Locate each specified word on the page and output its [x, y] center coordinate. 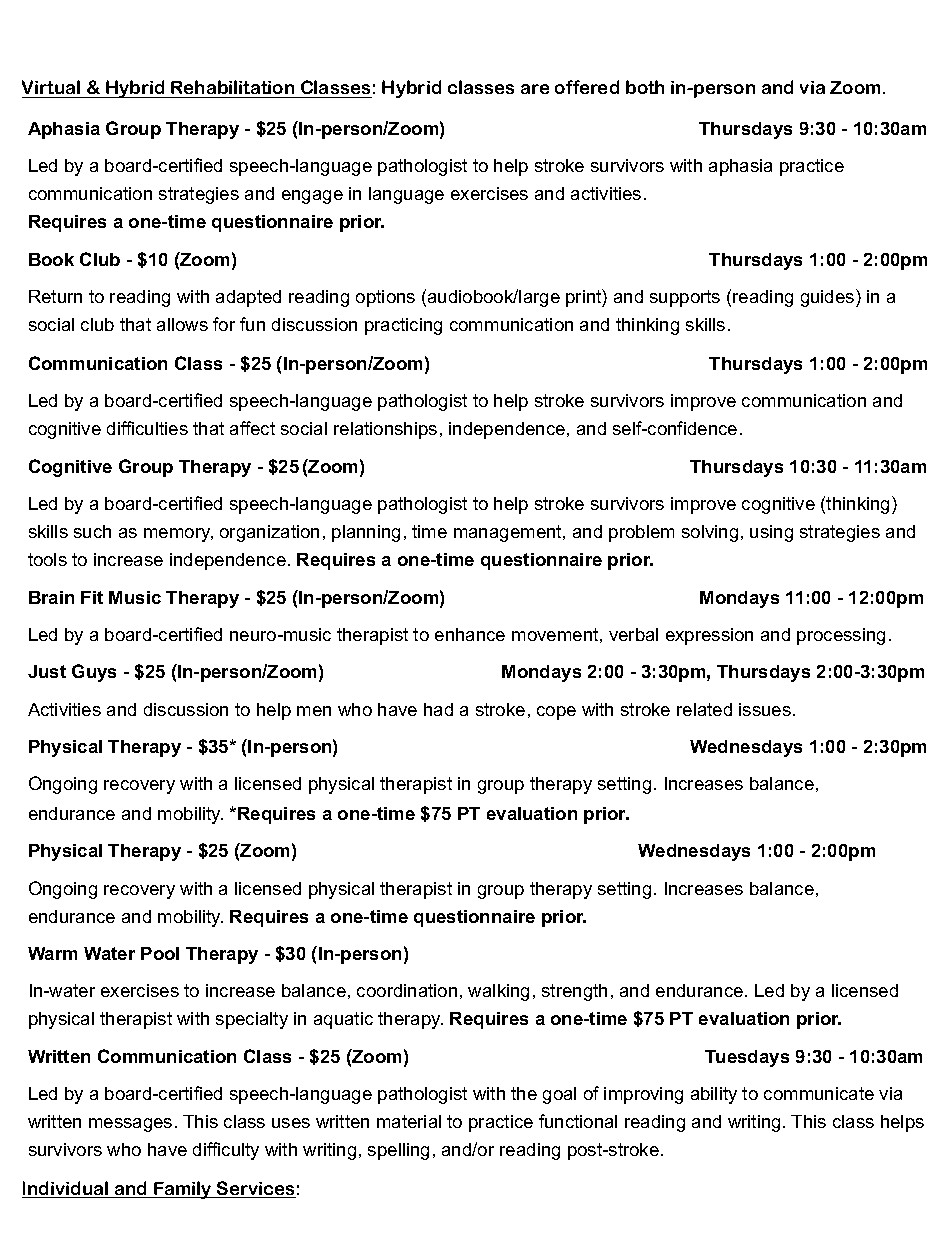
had [438, 709]
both [645, 87]
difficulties [147, 428]
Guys [94, 673]
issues [765, 709]
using [771, 533]
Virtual [52, 89]
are [535, 89]
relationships [385, 430]
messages [130, 1125]
